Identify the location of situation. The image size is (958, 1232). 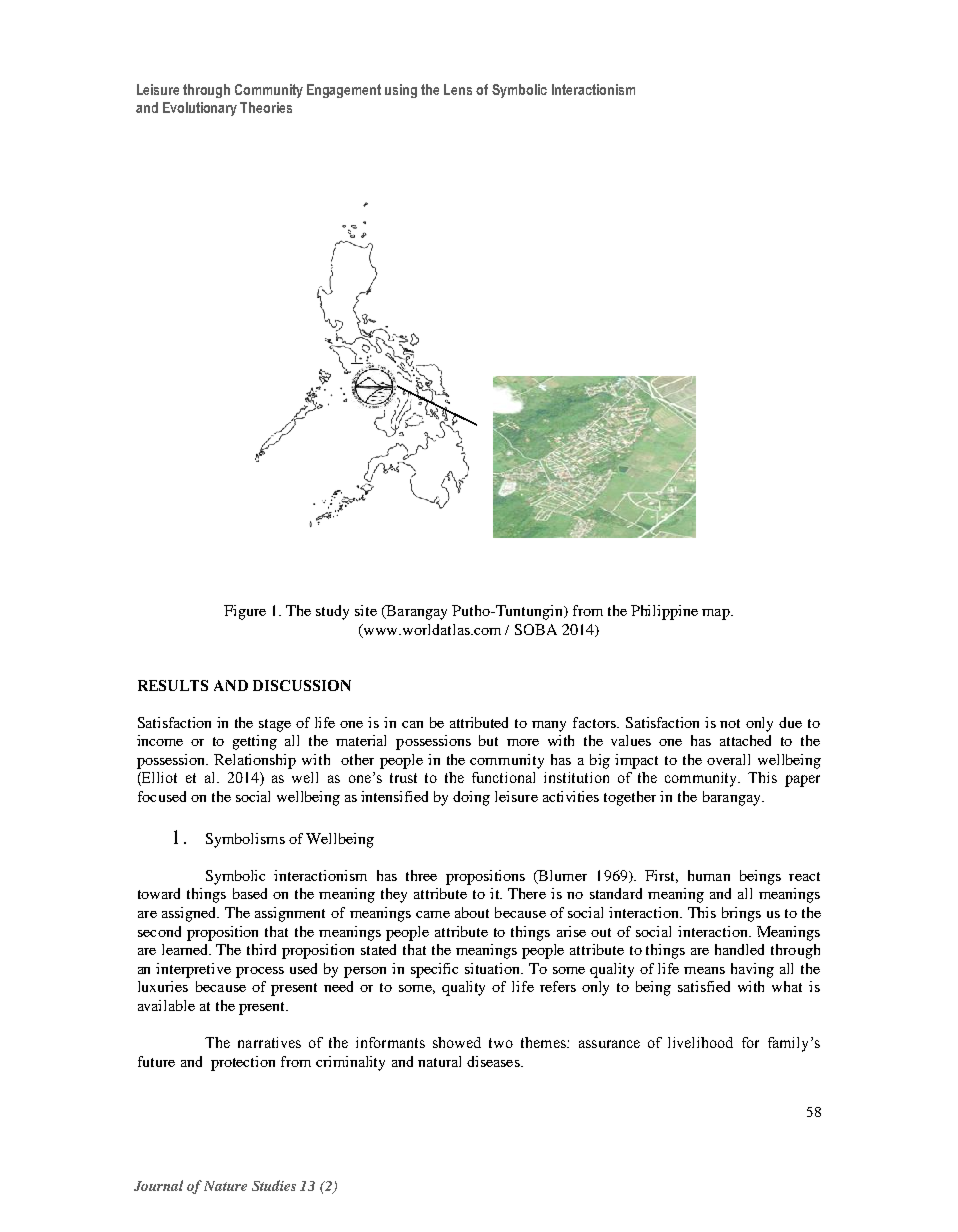
(494, 968).
